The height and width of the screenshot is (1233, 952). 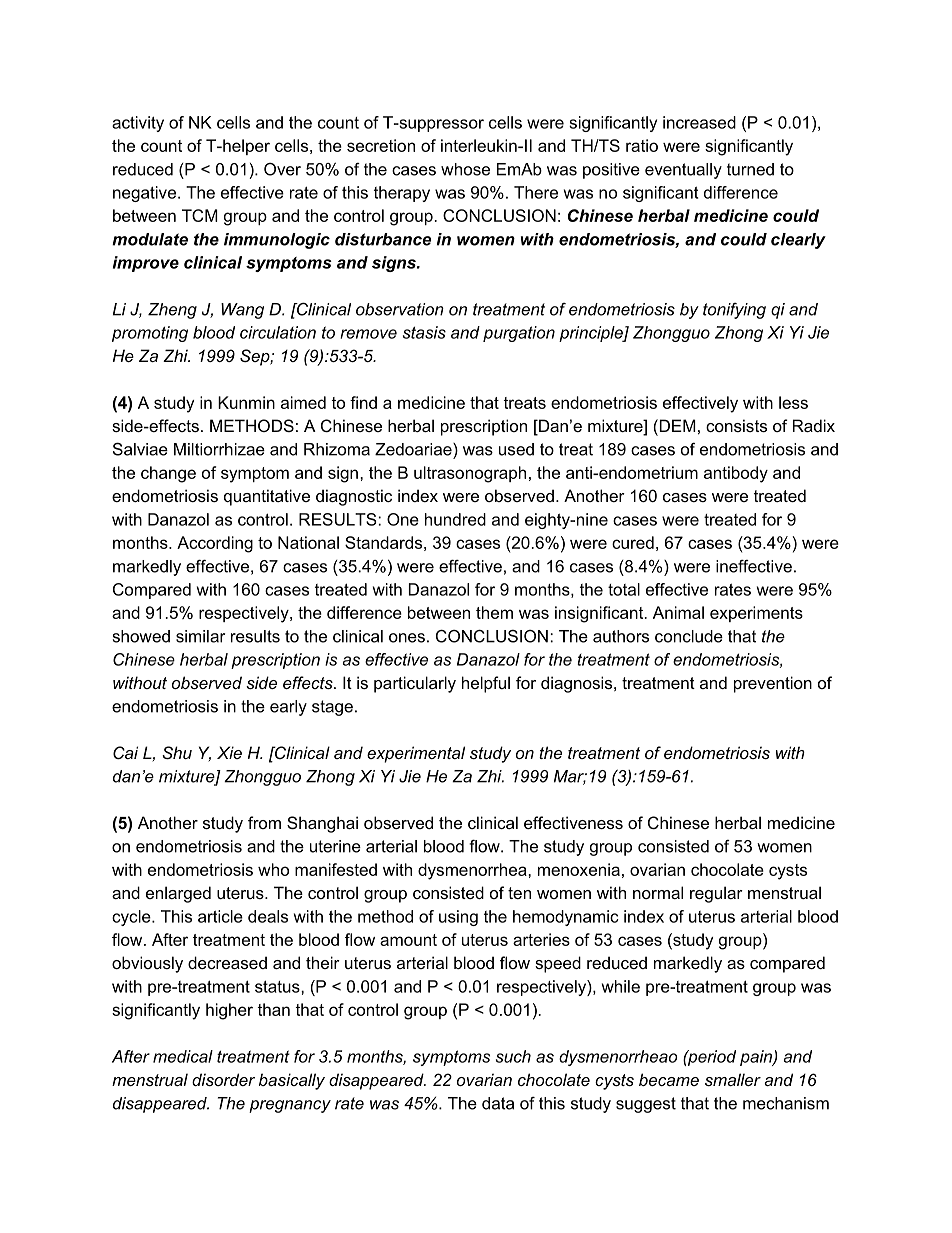 I want to click on data, so click(x=498, y=1103).
